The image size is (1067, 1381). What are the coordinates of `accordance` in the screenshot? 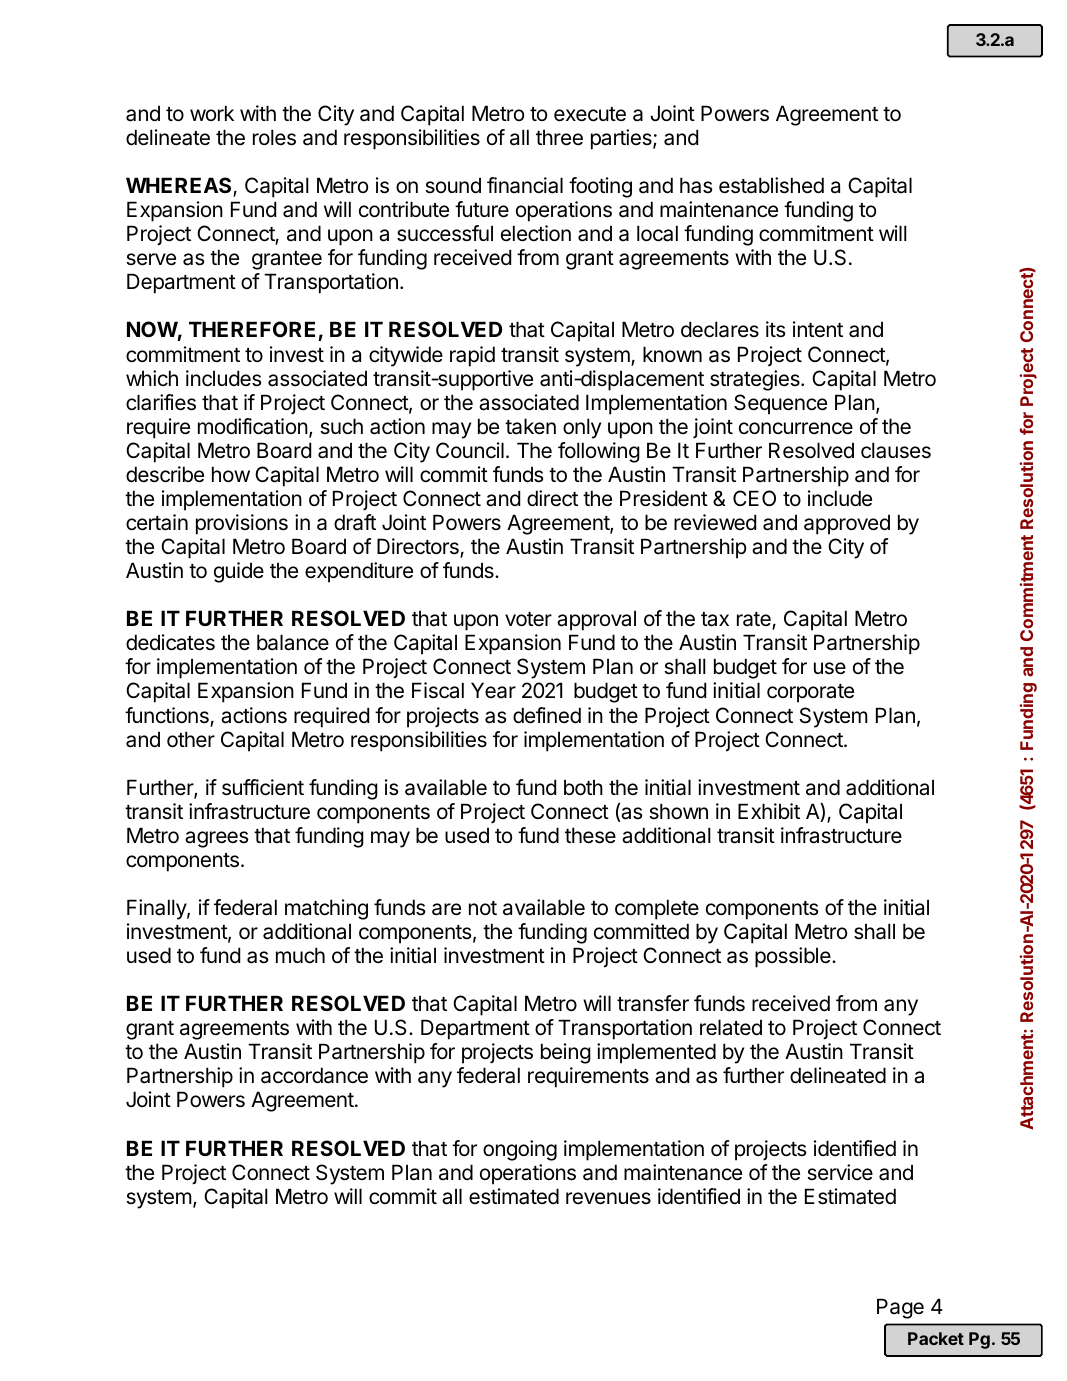 It's located at (314, 1075).
